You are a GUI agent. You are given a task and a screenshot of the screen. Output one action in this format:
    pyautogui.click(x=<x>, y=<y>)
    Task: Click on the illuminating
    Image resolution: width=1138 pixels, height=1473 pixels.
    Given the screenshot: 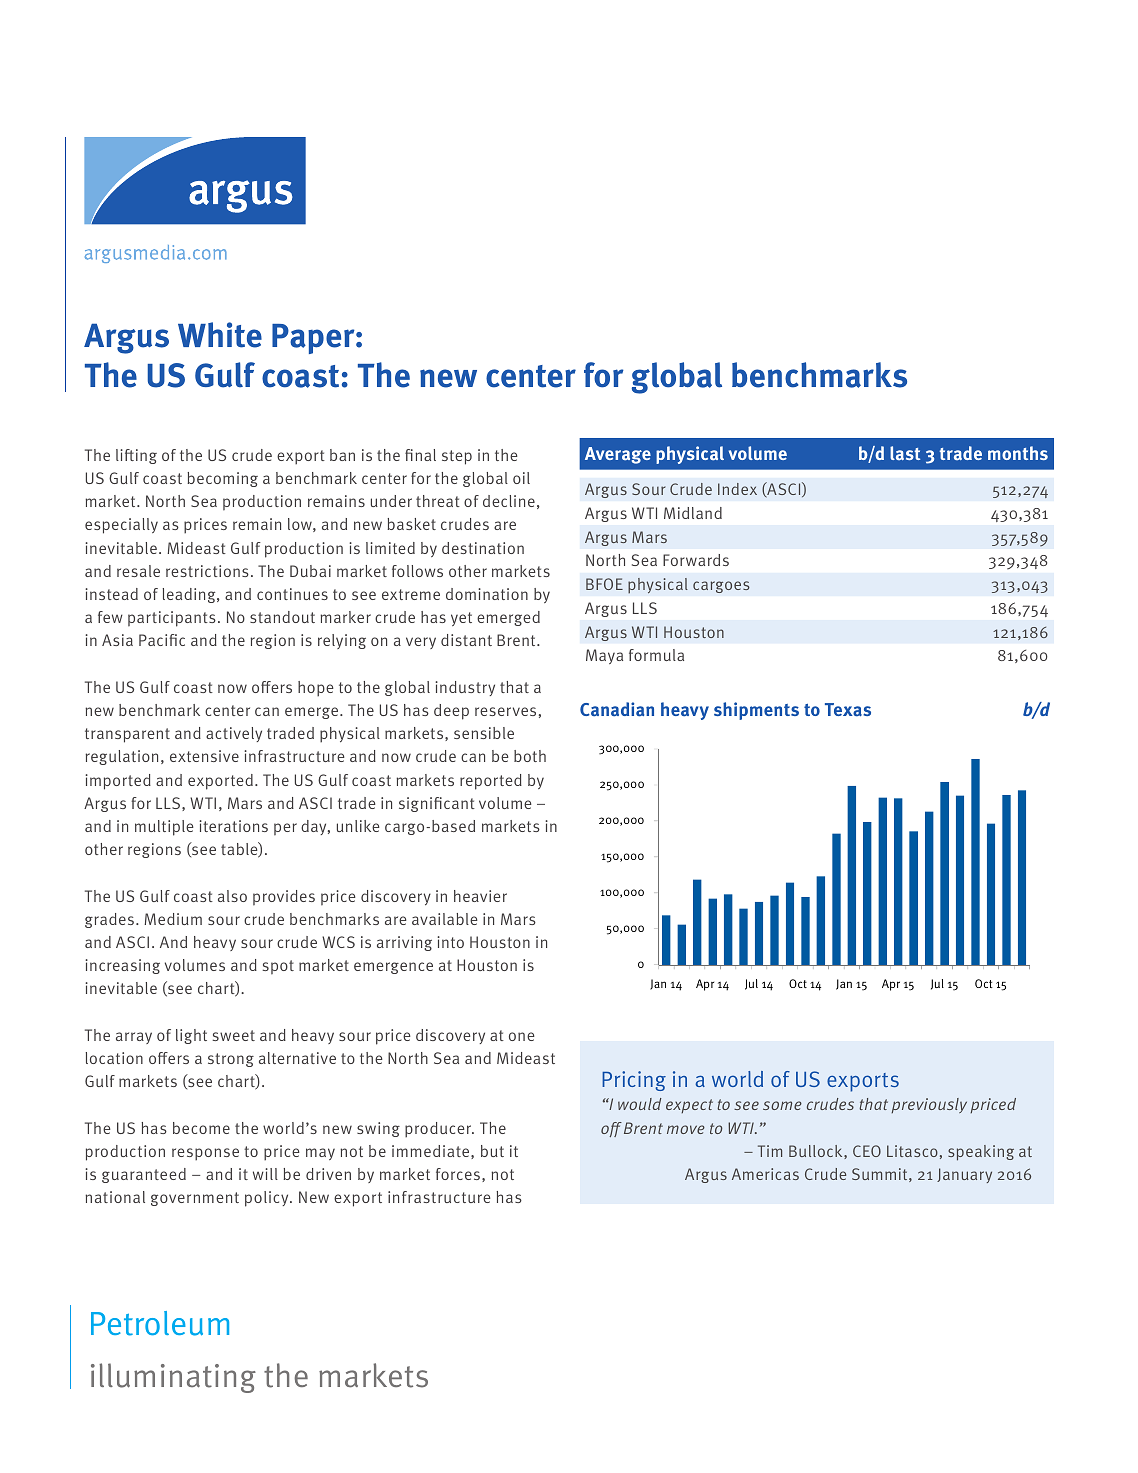 What is the action you would take?
    pyautogui.click(x=173, y=1378)
